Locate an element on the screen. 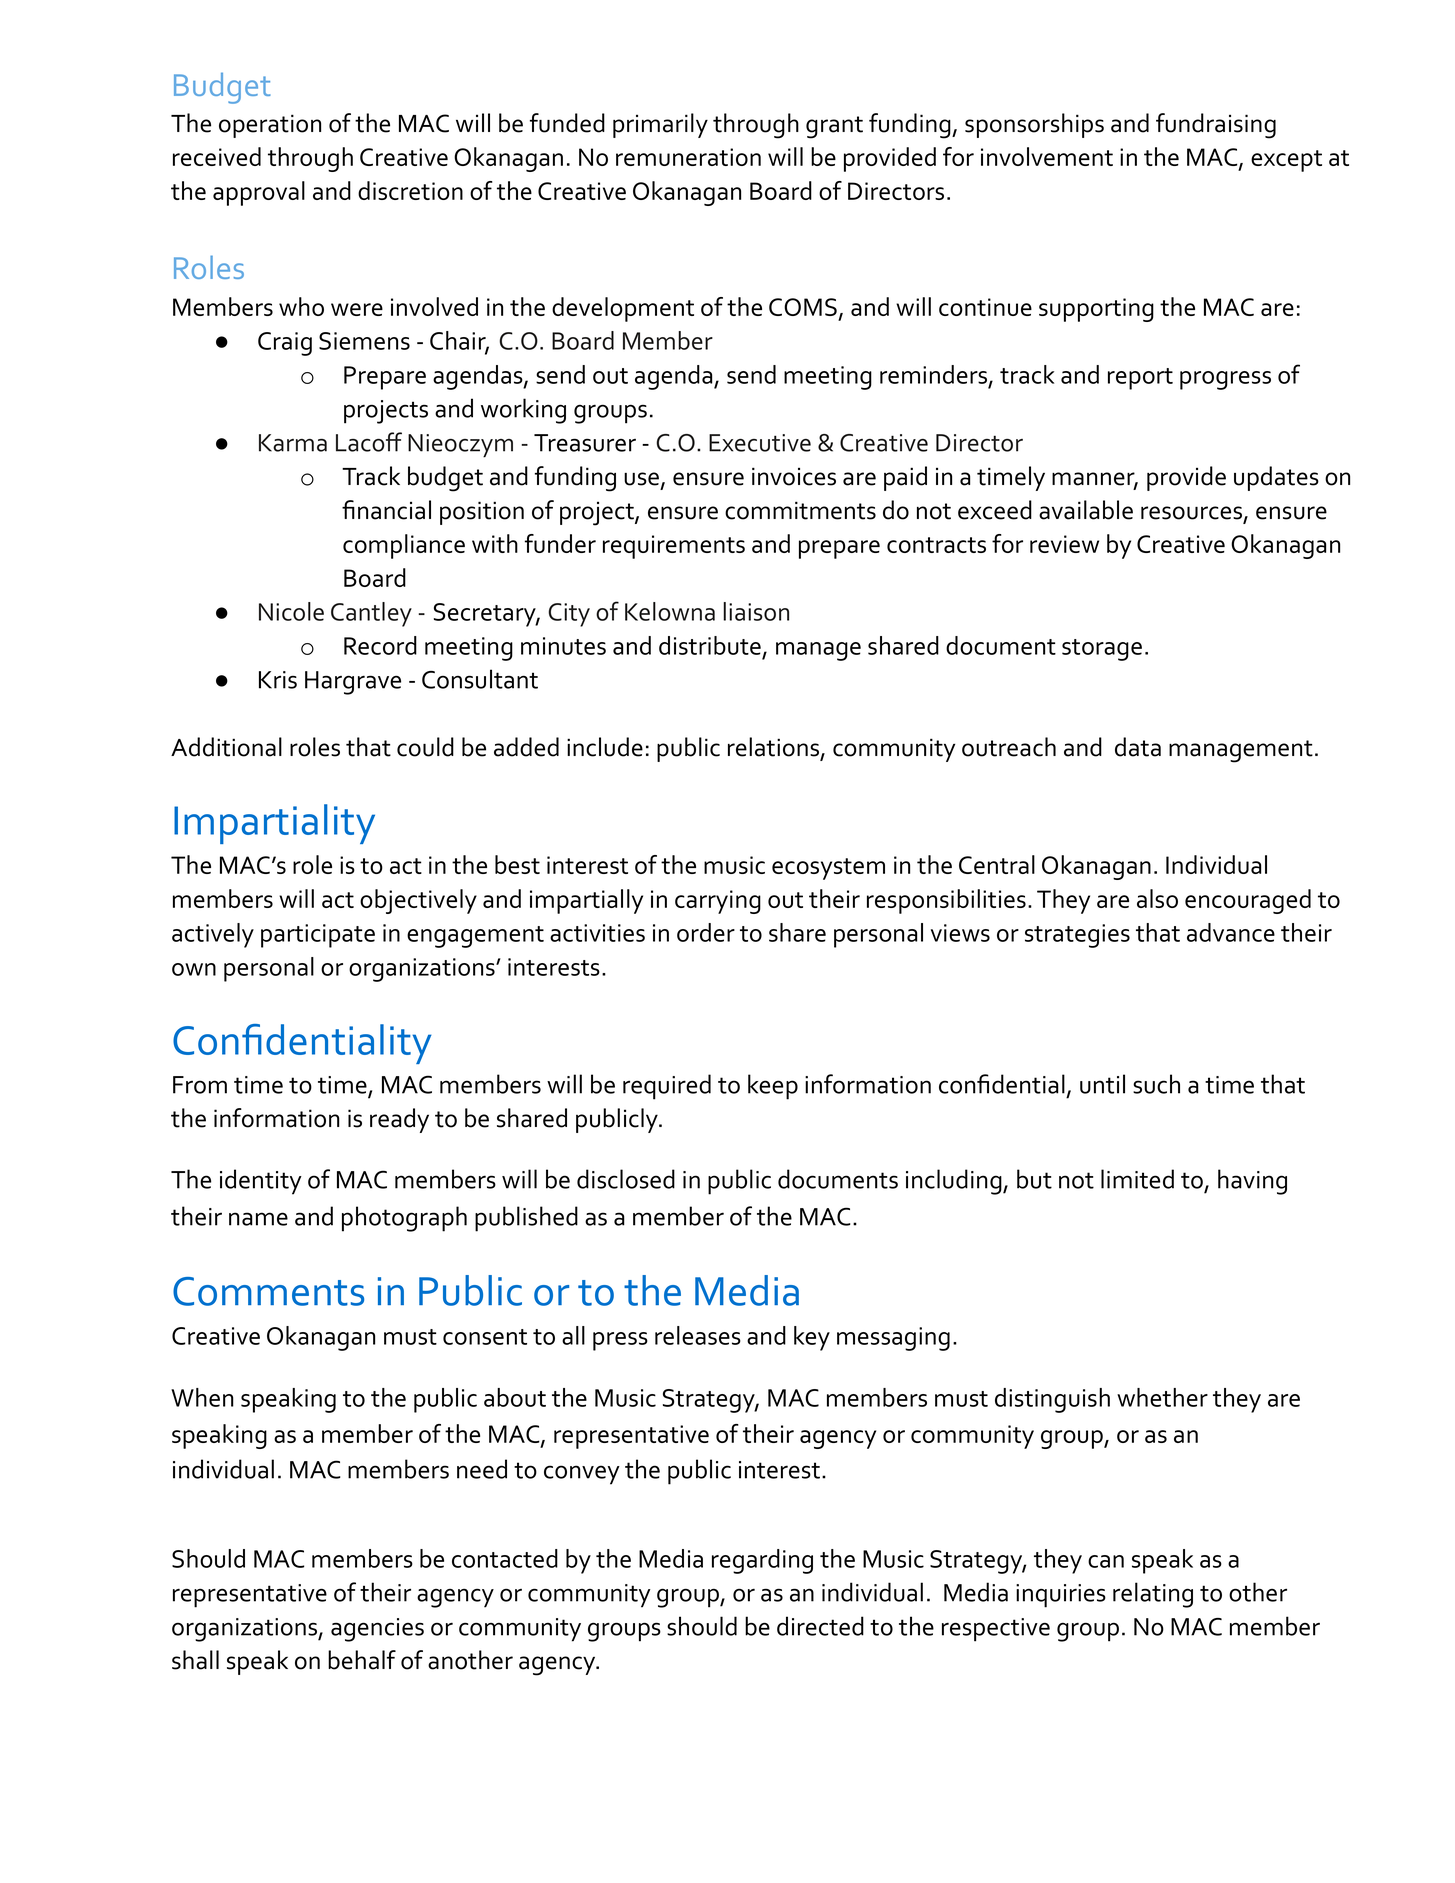 This screenshot has height=1883, width=1455. fundraising is located at coordinates (1216, 126).
